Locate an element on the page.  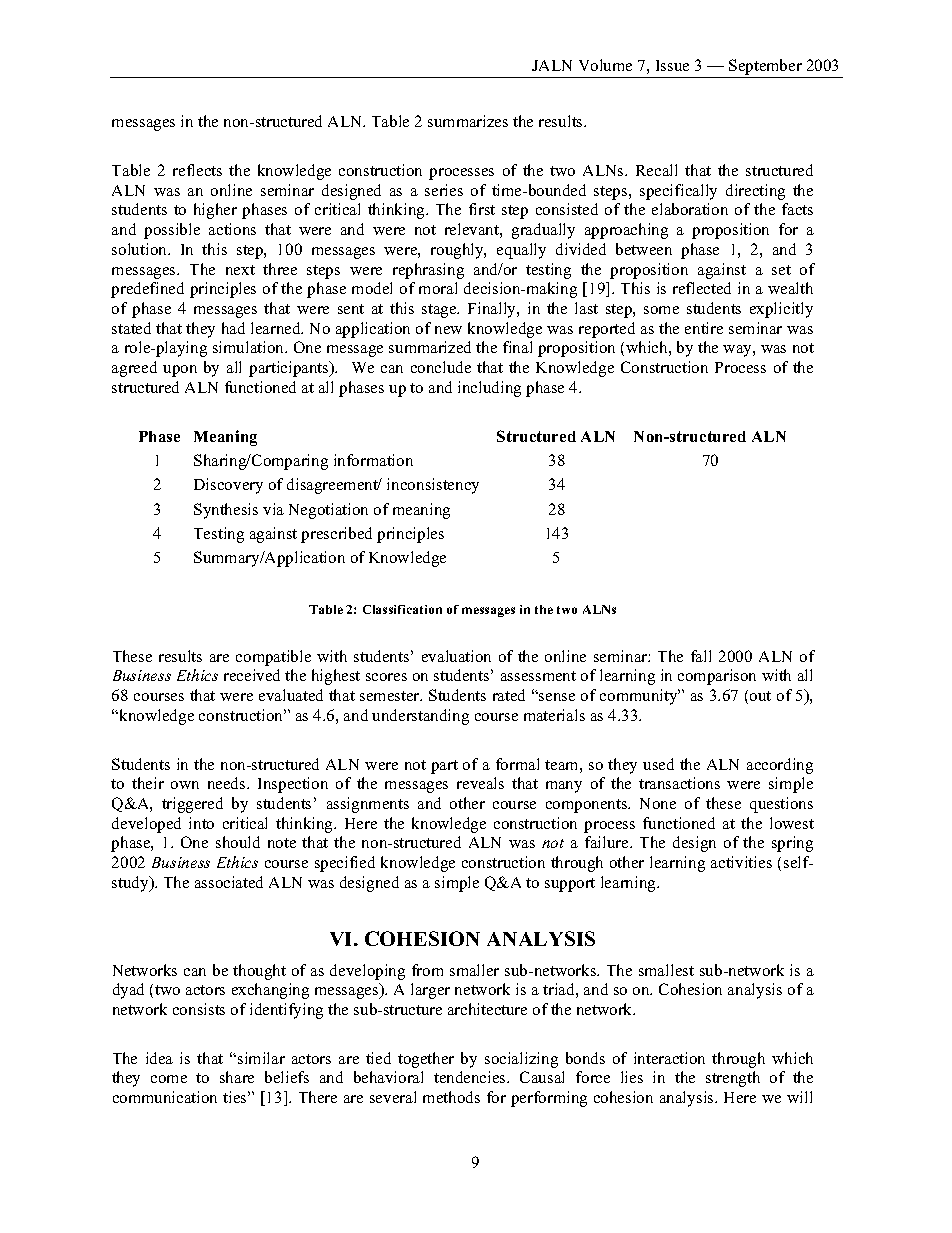
used is located at coordinates (658, 764).
